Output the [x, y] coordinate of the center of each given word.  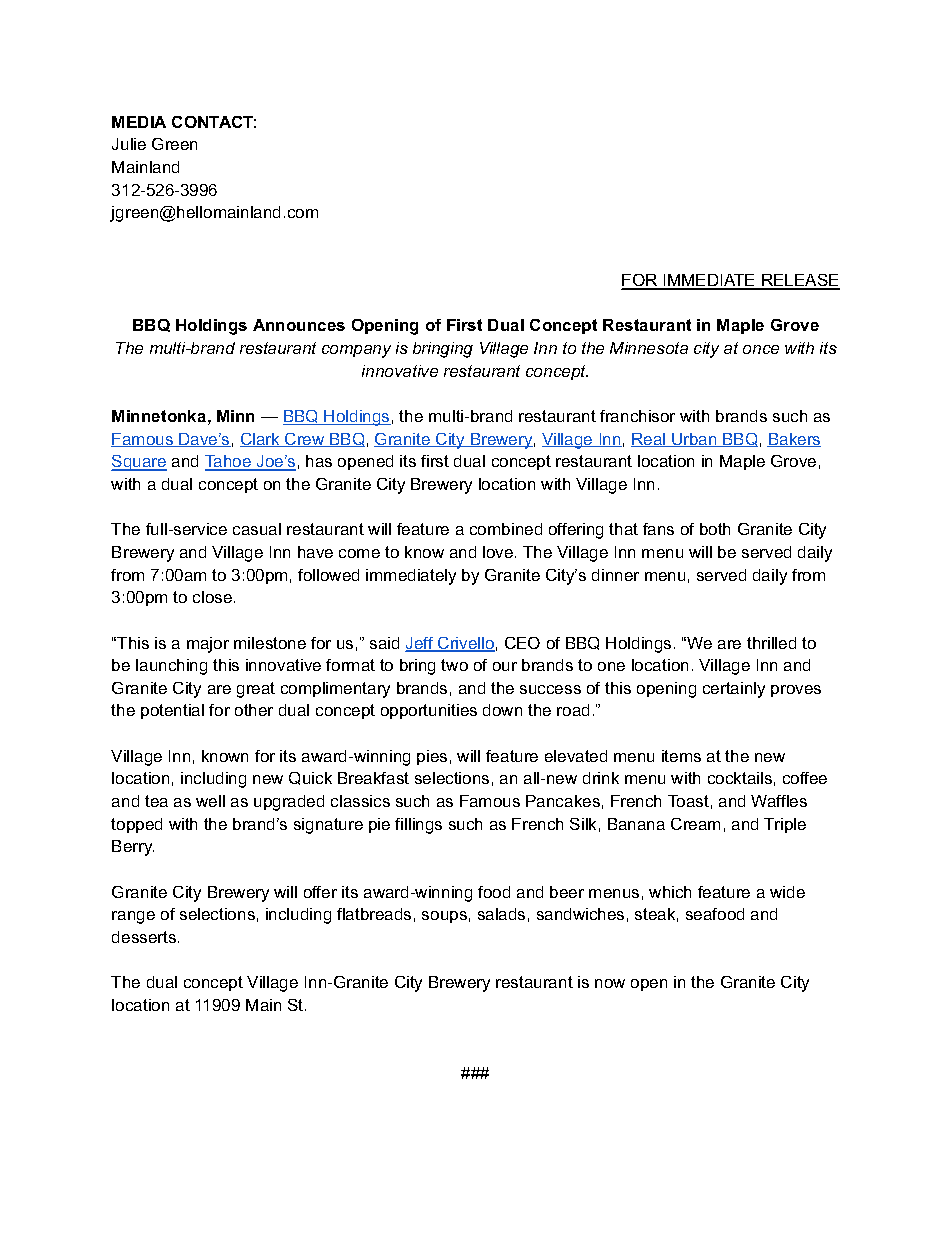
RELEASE [800, 281]
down [502, 710]
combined [506, 529]
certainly [734, 690]
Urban [694, 440]
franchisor [637, 416]
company [356, 351]
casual [257, 529]
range [133, 917]
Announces [299, 325]
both [715, 529]
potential [172, 711]
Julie [129, 144]
